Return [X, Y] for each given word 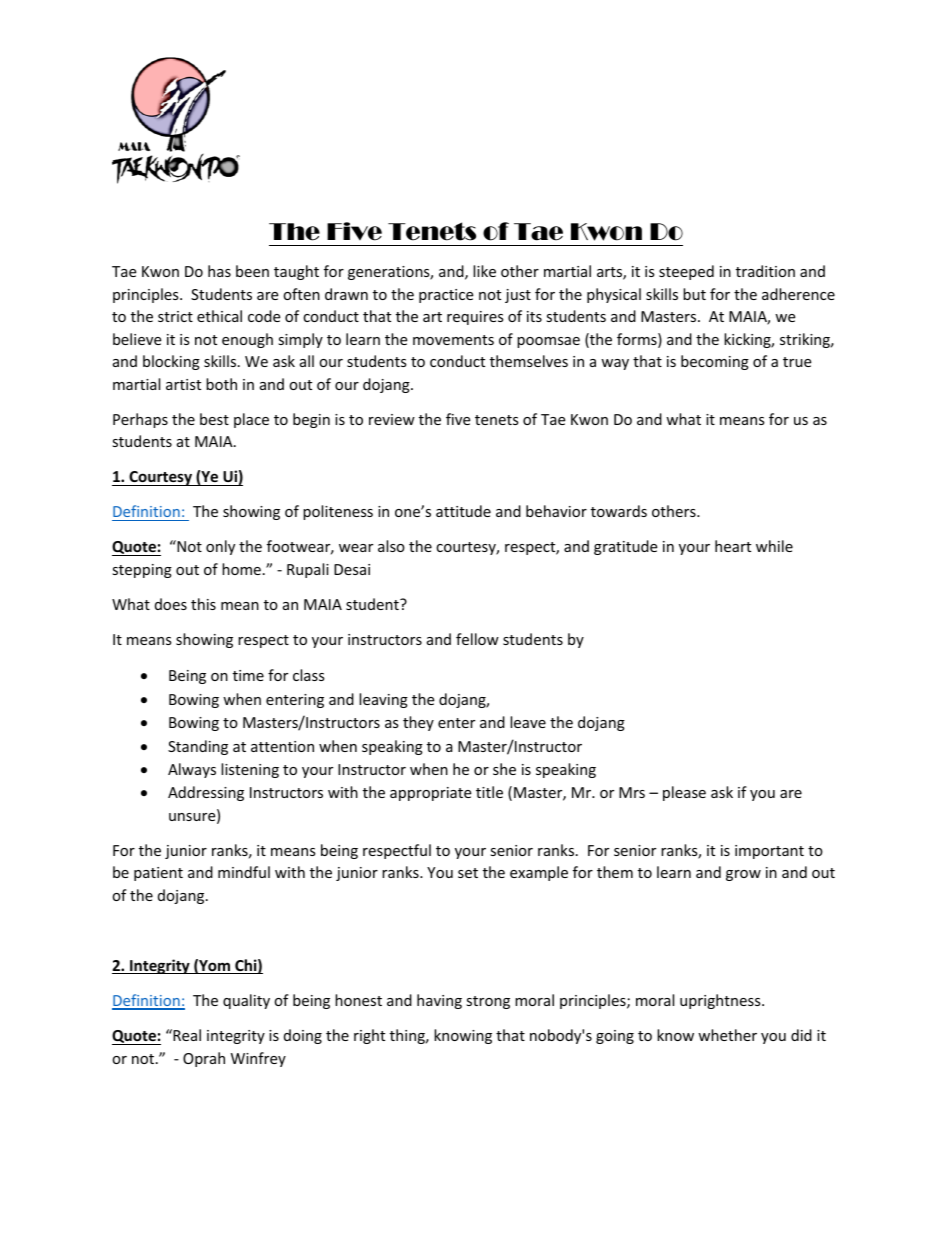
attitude [463, 511]
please [684, 793]
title [489, 792]
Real [186, 1035]
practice [446, 296]
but [694, 294]
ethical [219, 316]
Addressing [206, 793]
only [220, 547]
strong [488, 1002]
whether [727, 1035]
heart [733, 546]
